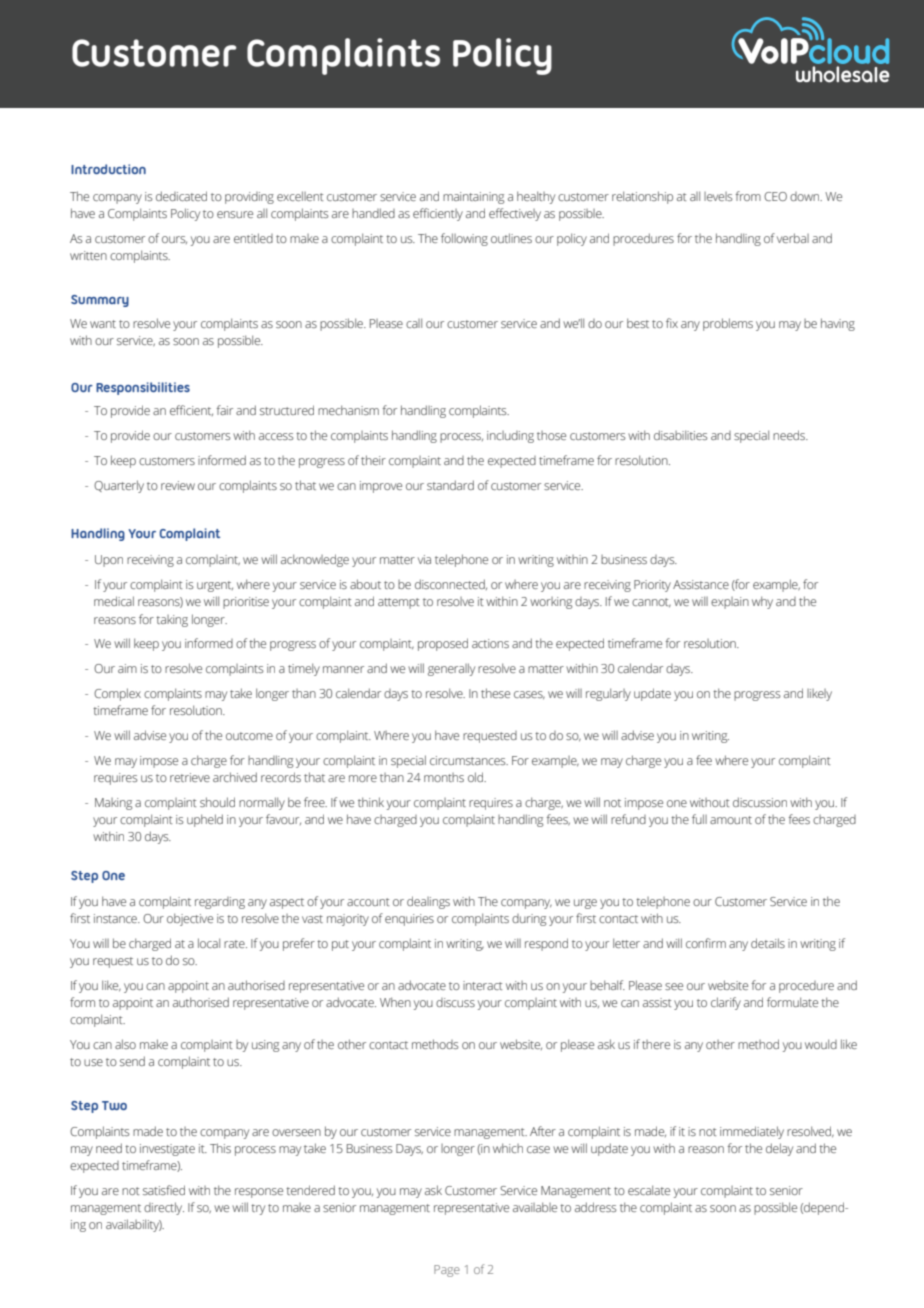 The width and height of the screenshot is (924, 1308). Describe the element at coordinates (424, 559) in the screenshot. I see `via` at that location.
